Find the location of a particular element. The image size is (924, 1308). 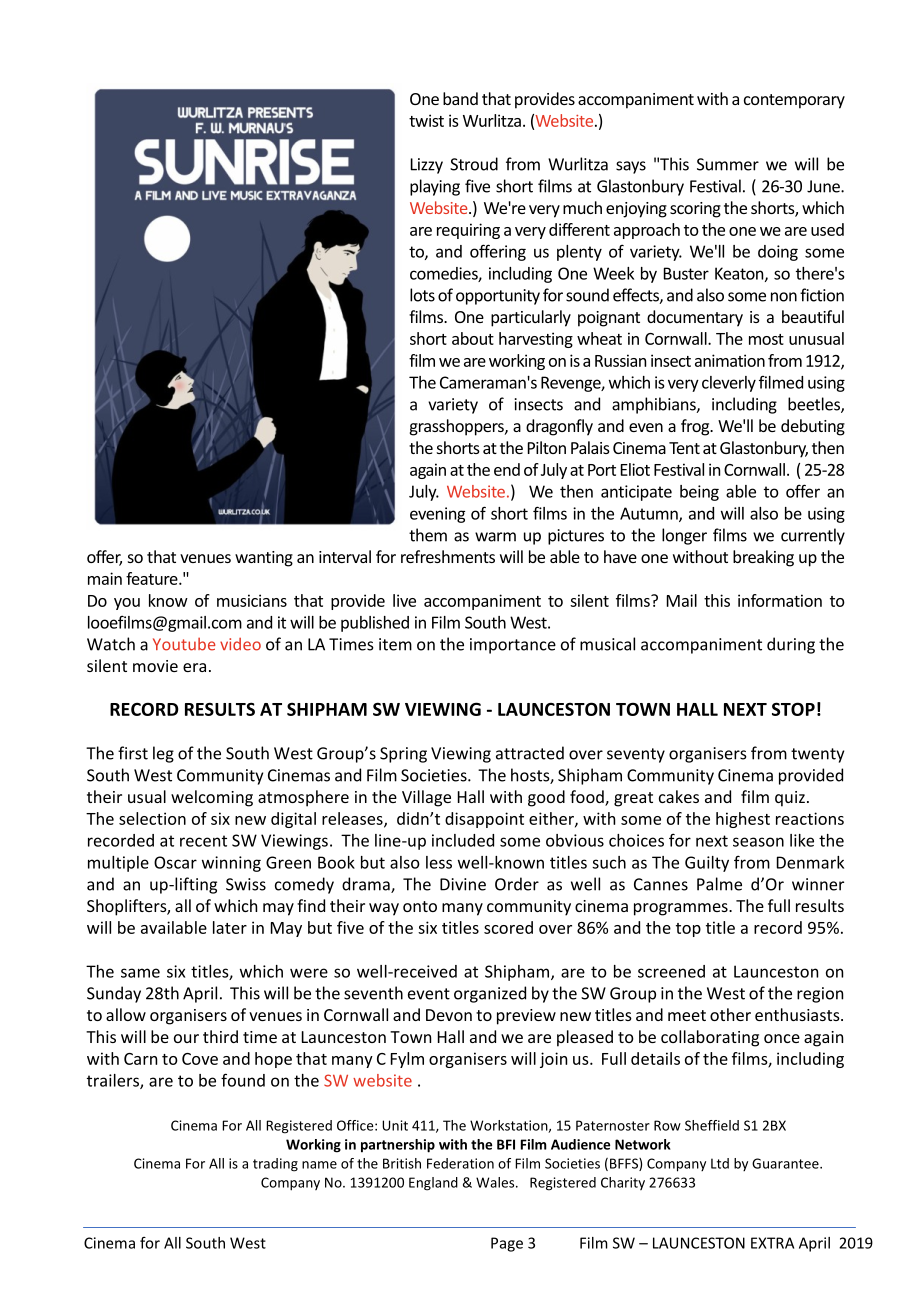

trading is located at coordinates (275, 1165).
